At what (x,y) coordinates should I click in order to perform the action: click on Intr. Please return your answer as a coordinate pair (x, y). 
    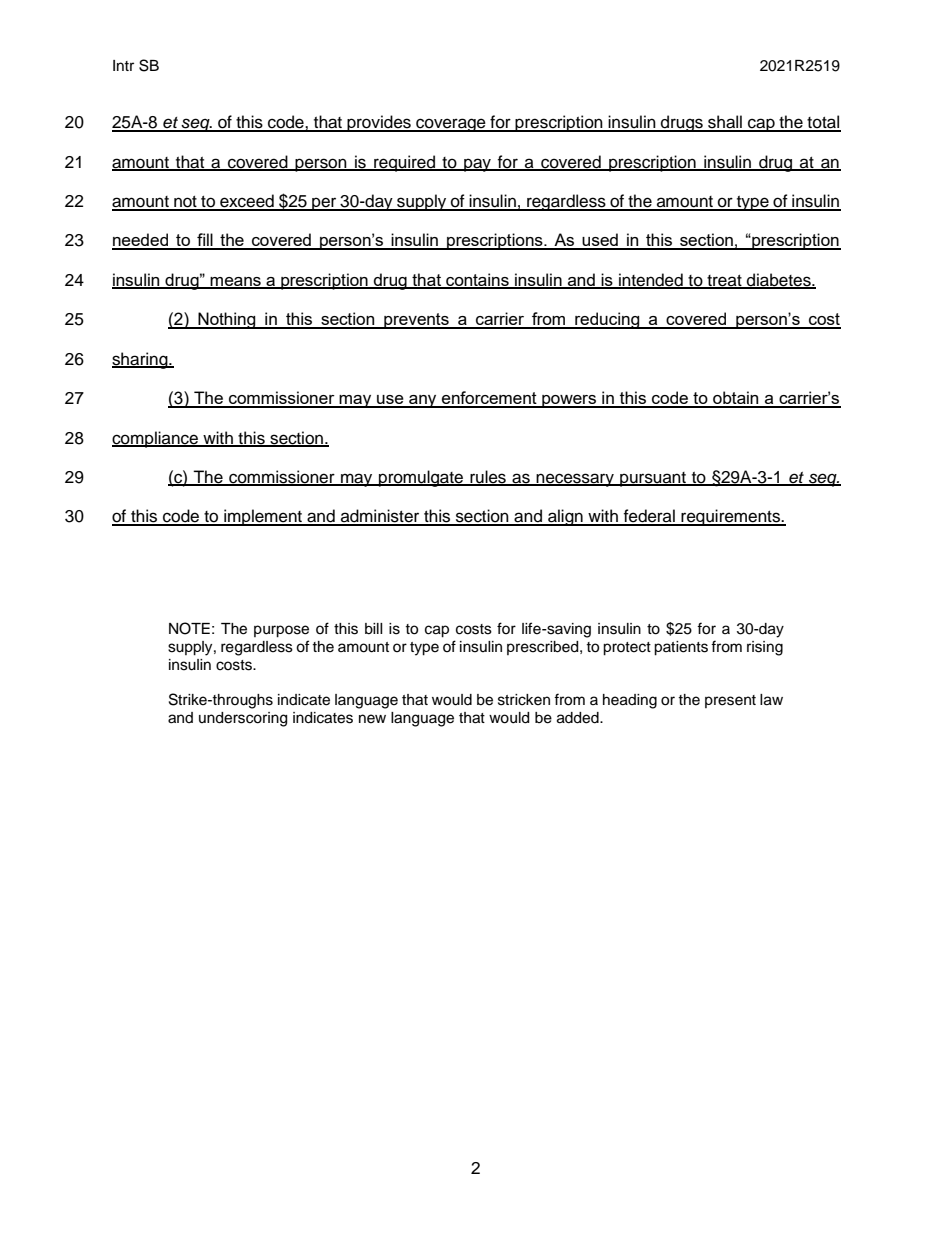
    Looking at the image, I should click on (123, 65).
